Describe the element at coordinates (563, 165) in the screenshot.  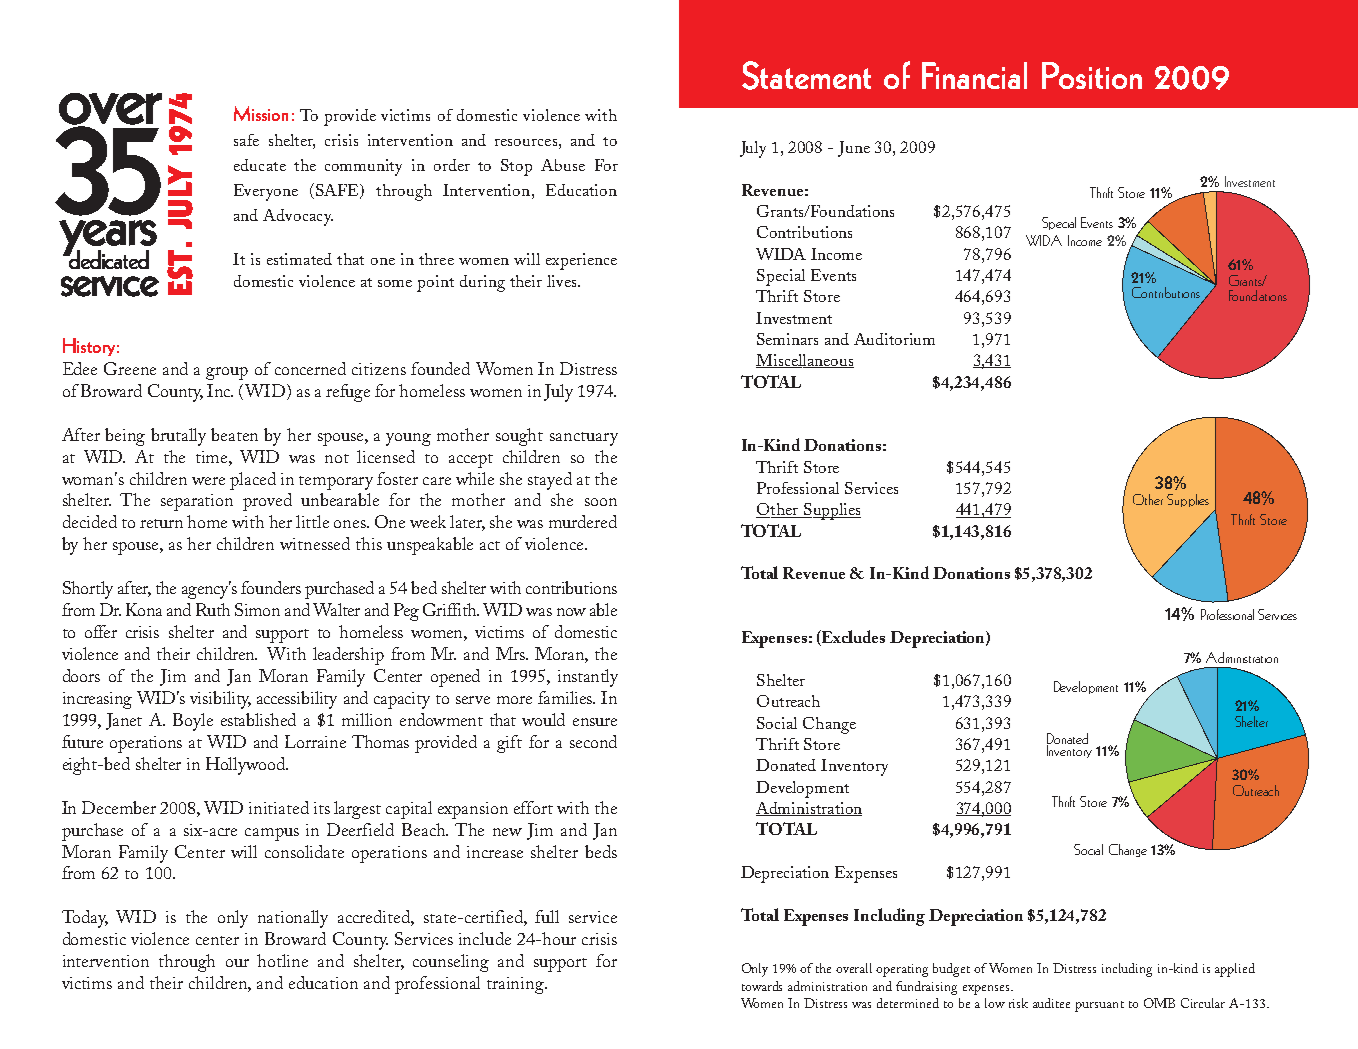
I see `Abuse` at that location.
